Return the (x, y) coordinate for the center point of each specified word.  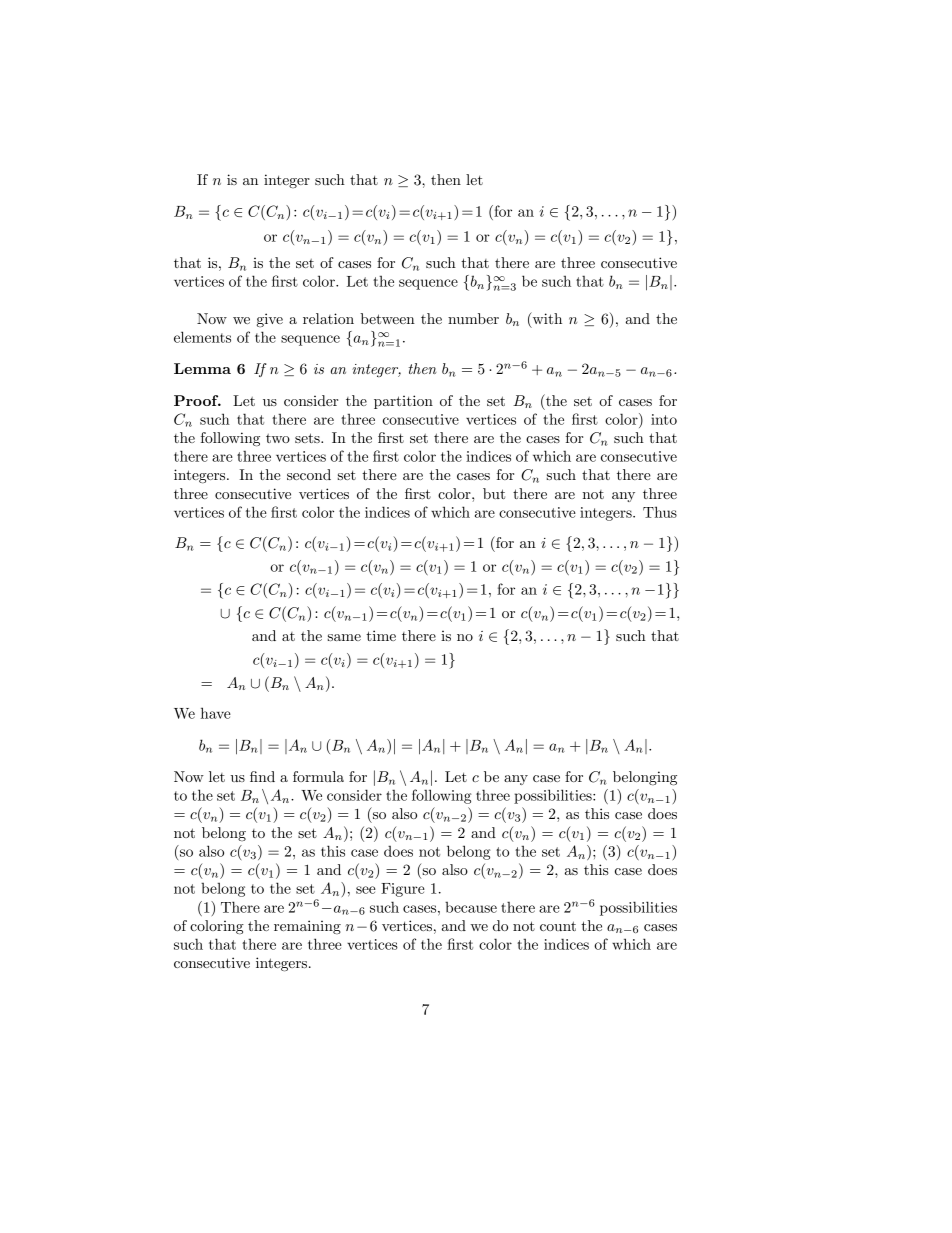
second (309, 474)
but (494, 493)
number (473, 318)
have (216, 713)
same (344, 637)
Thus (660, 512)
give (270, 320)
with (546, 318)
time (381, 635)
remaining (307, 927)
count (558, 926)
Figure (403, 890)
